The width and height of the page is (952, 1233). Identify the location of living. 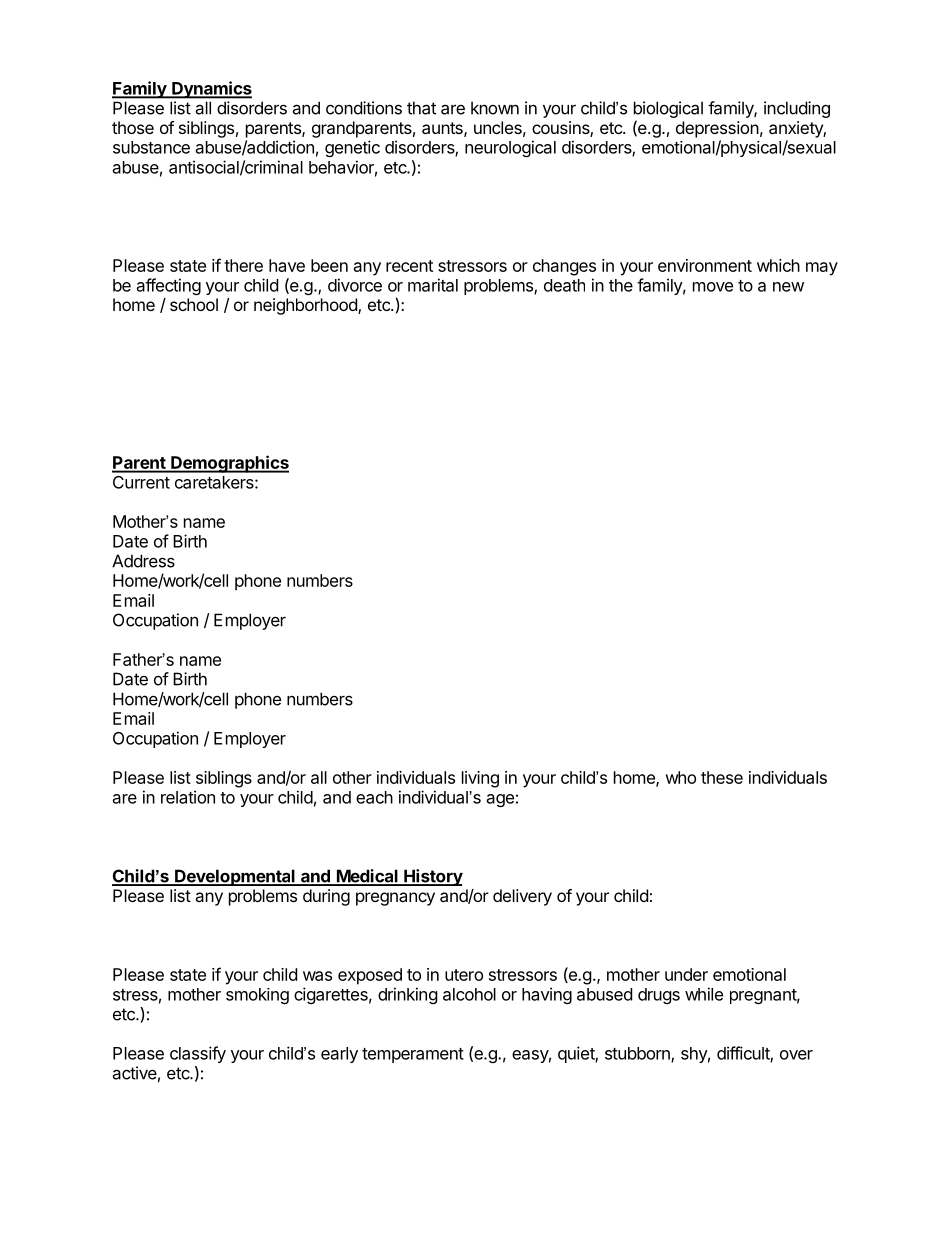
(480, 779).
